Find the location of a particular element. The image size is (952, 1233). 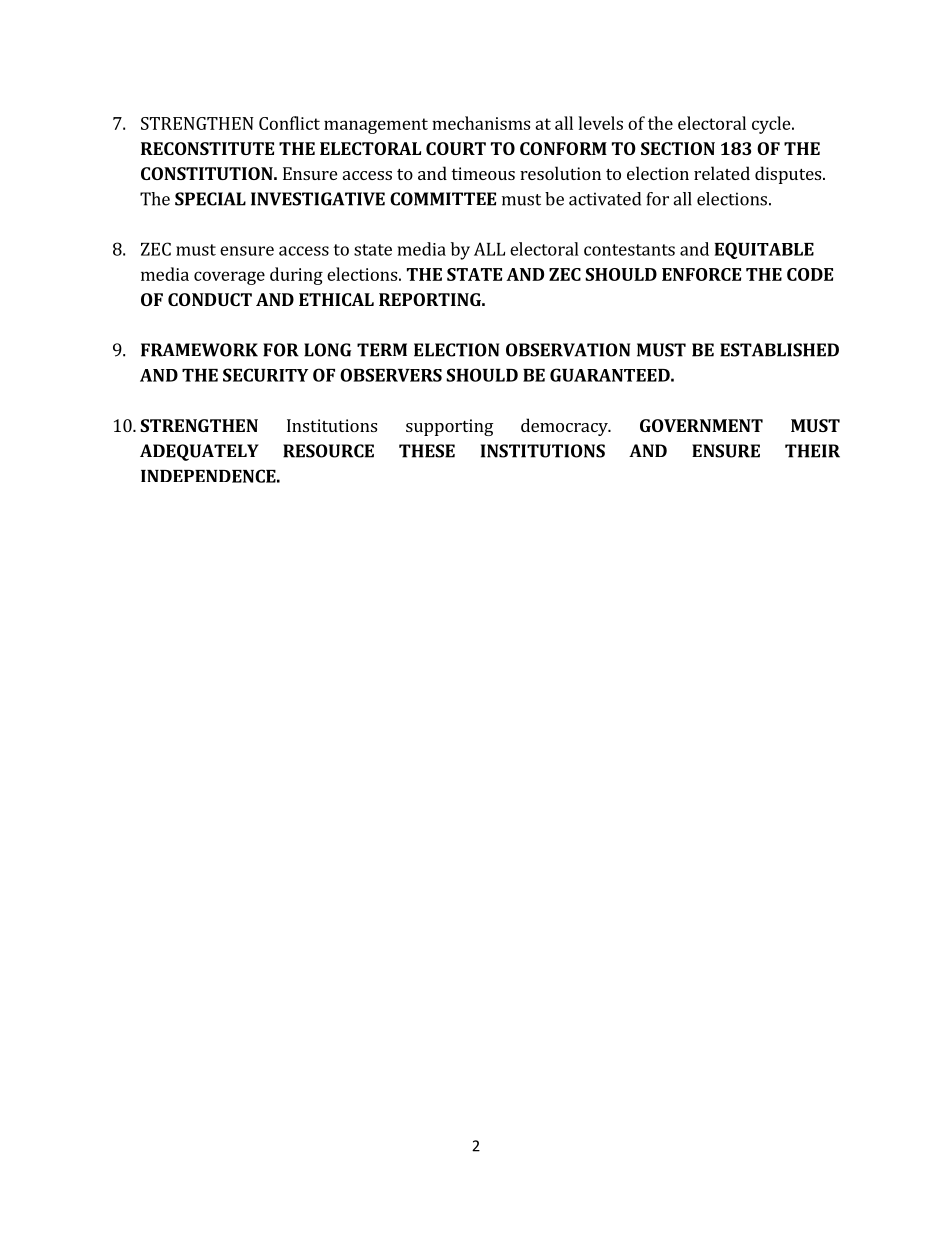

ETHICAL is located at coordinates (336, 299).
